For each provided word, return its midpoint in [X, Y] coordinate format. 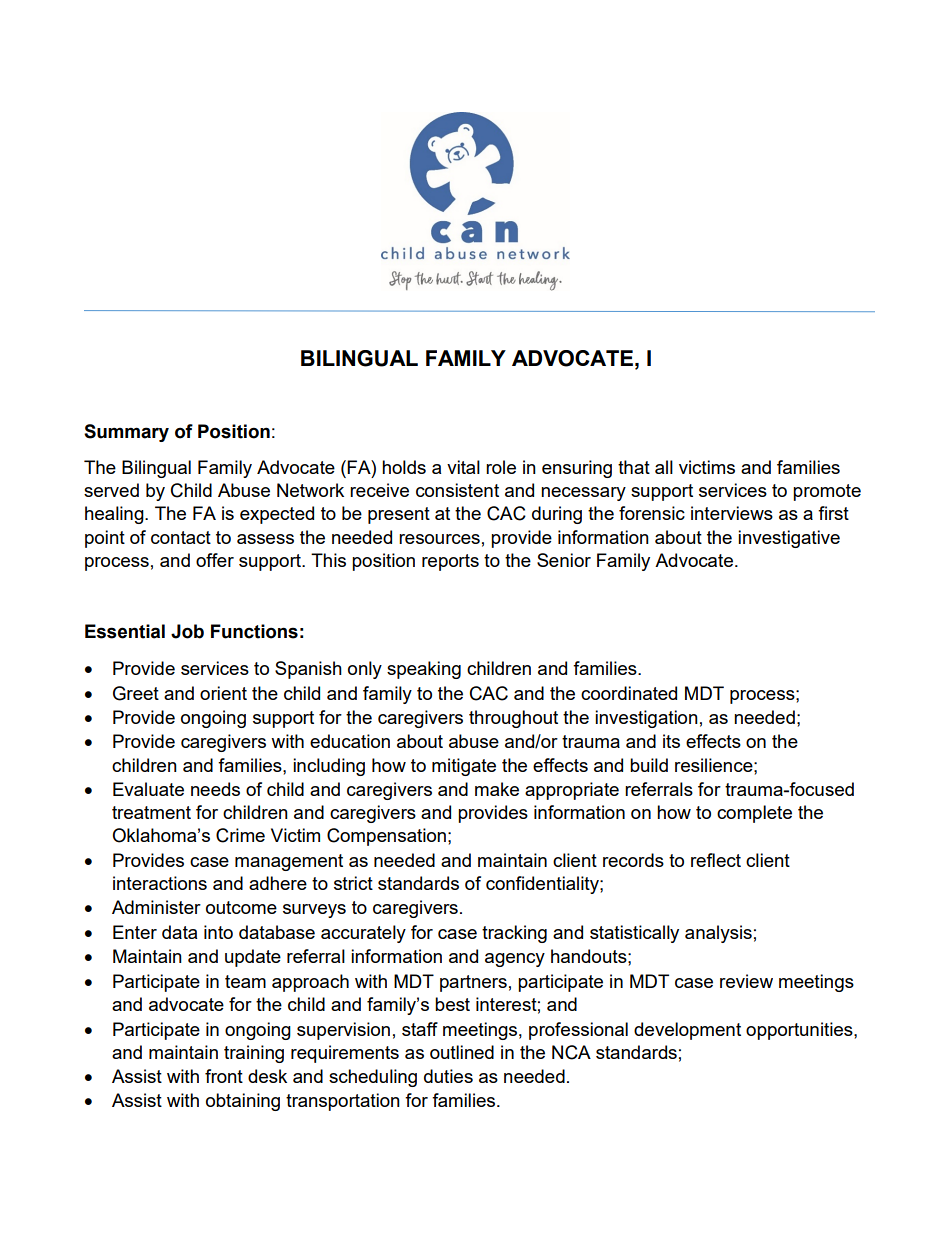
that [634, 467]
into [218, 932]
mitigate [464, 767]
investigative [789, 539]
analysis [718, 934]
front [224, 1076]
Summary [126, 433]
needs [215, 789]
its [671, 741]
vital [463, 467]
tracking [514, 934]
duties [448, 1076]
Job [187, 631]
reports [450, 562]
